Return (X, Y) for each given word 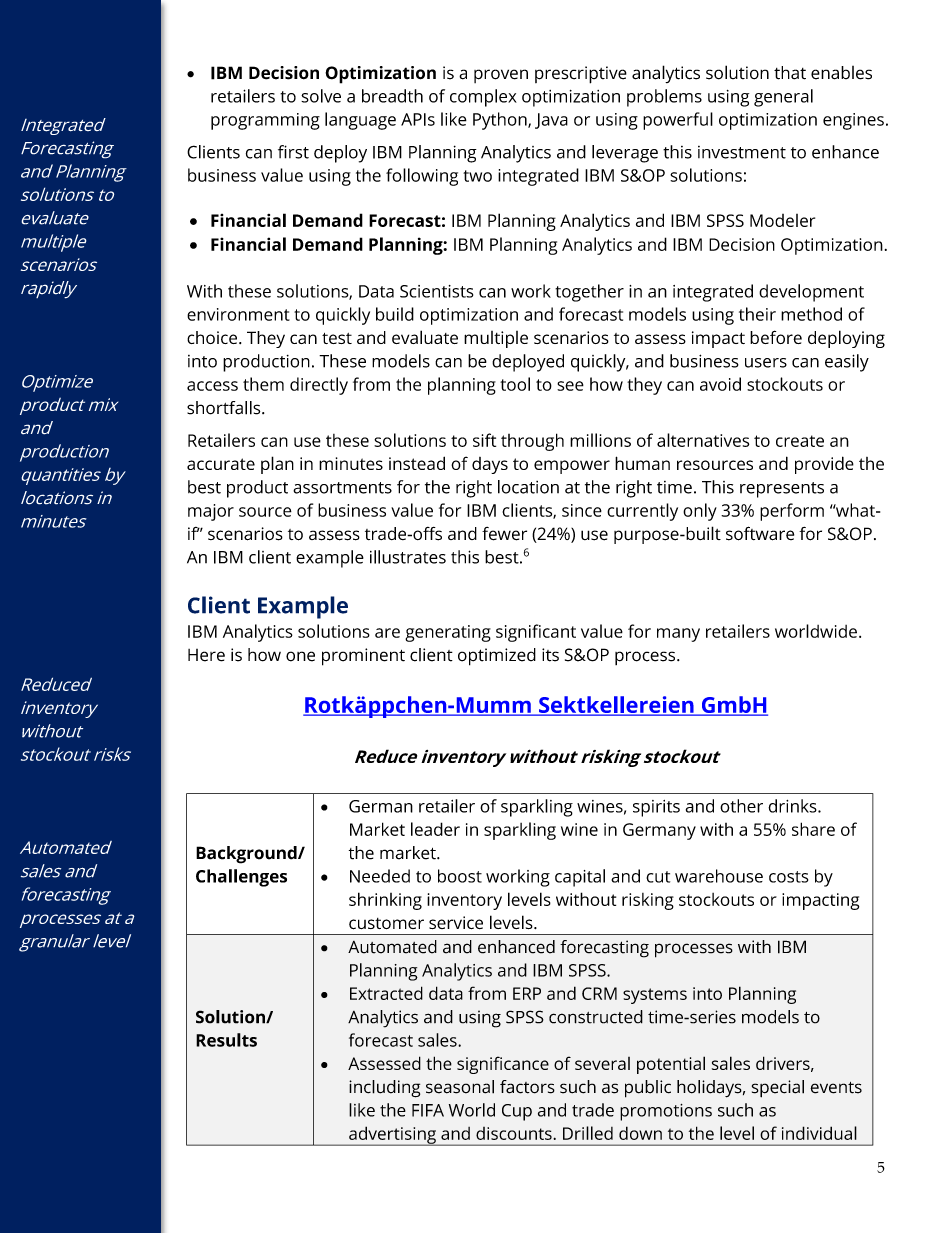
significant (536, 633)
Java (551, 121)
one (300, 656)
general (783, 98)
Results (226, 1040)
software (760, 533)
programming (265, 121)
